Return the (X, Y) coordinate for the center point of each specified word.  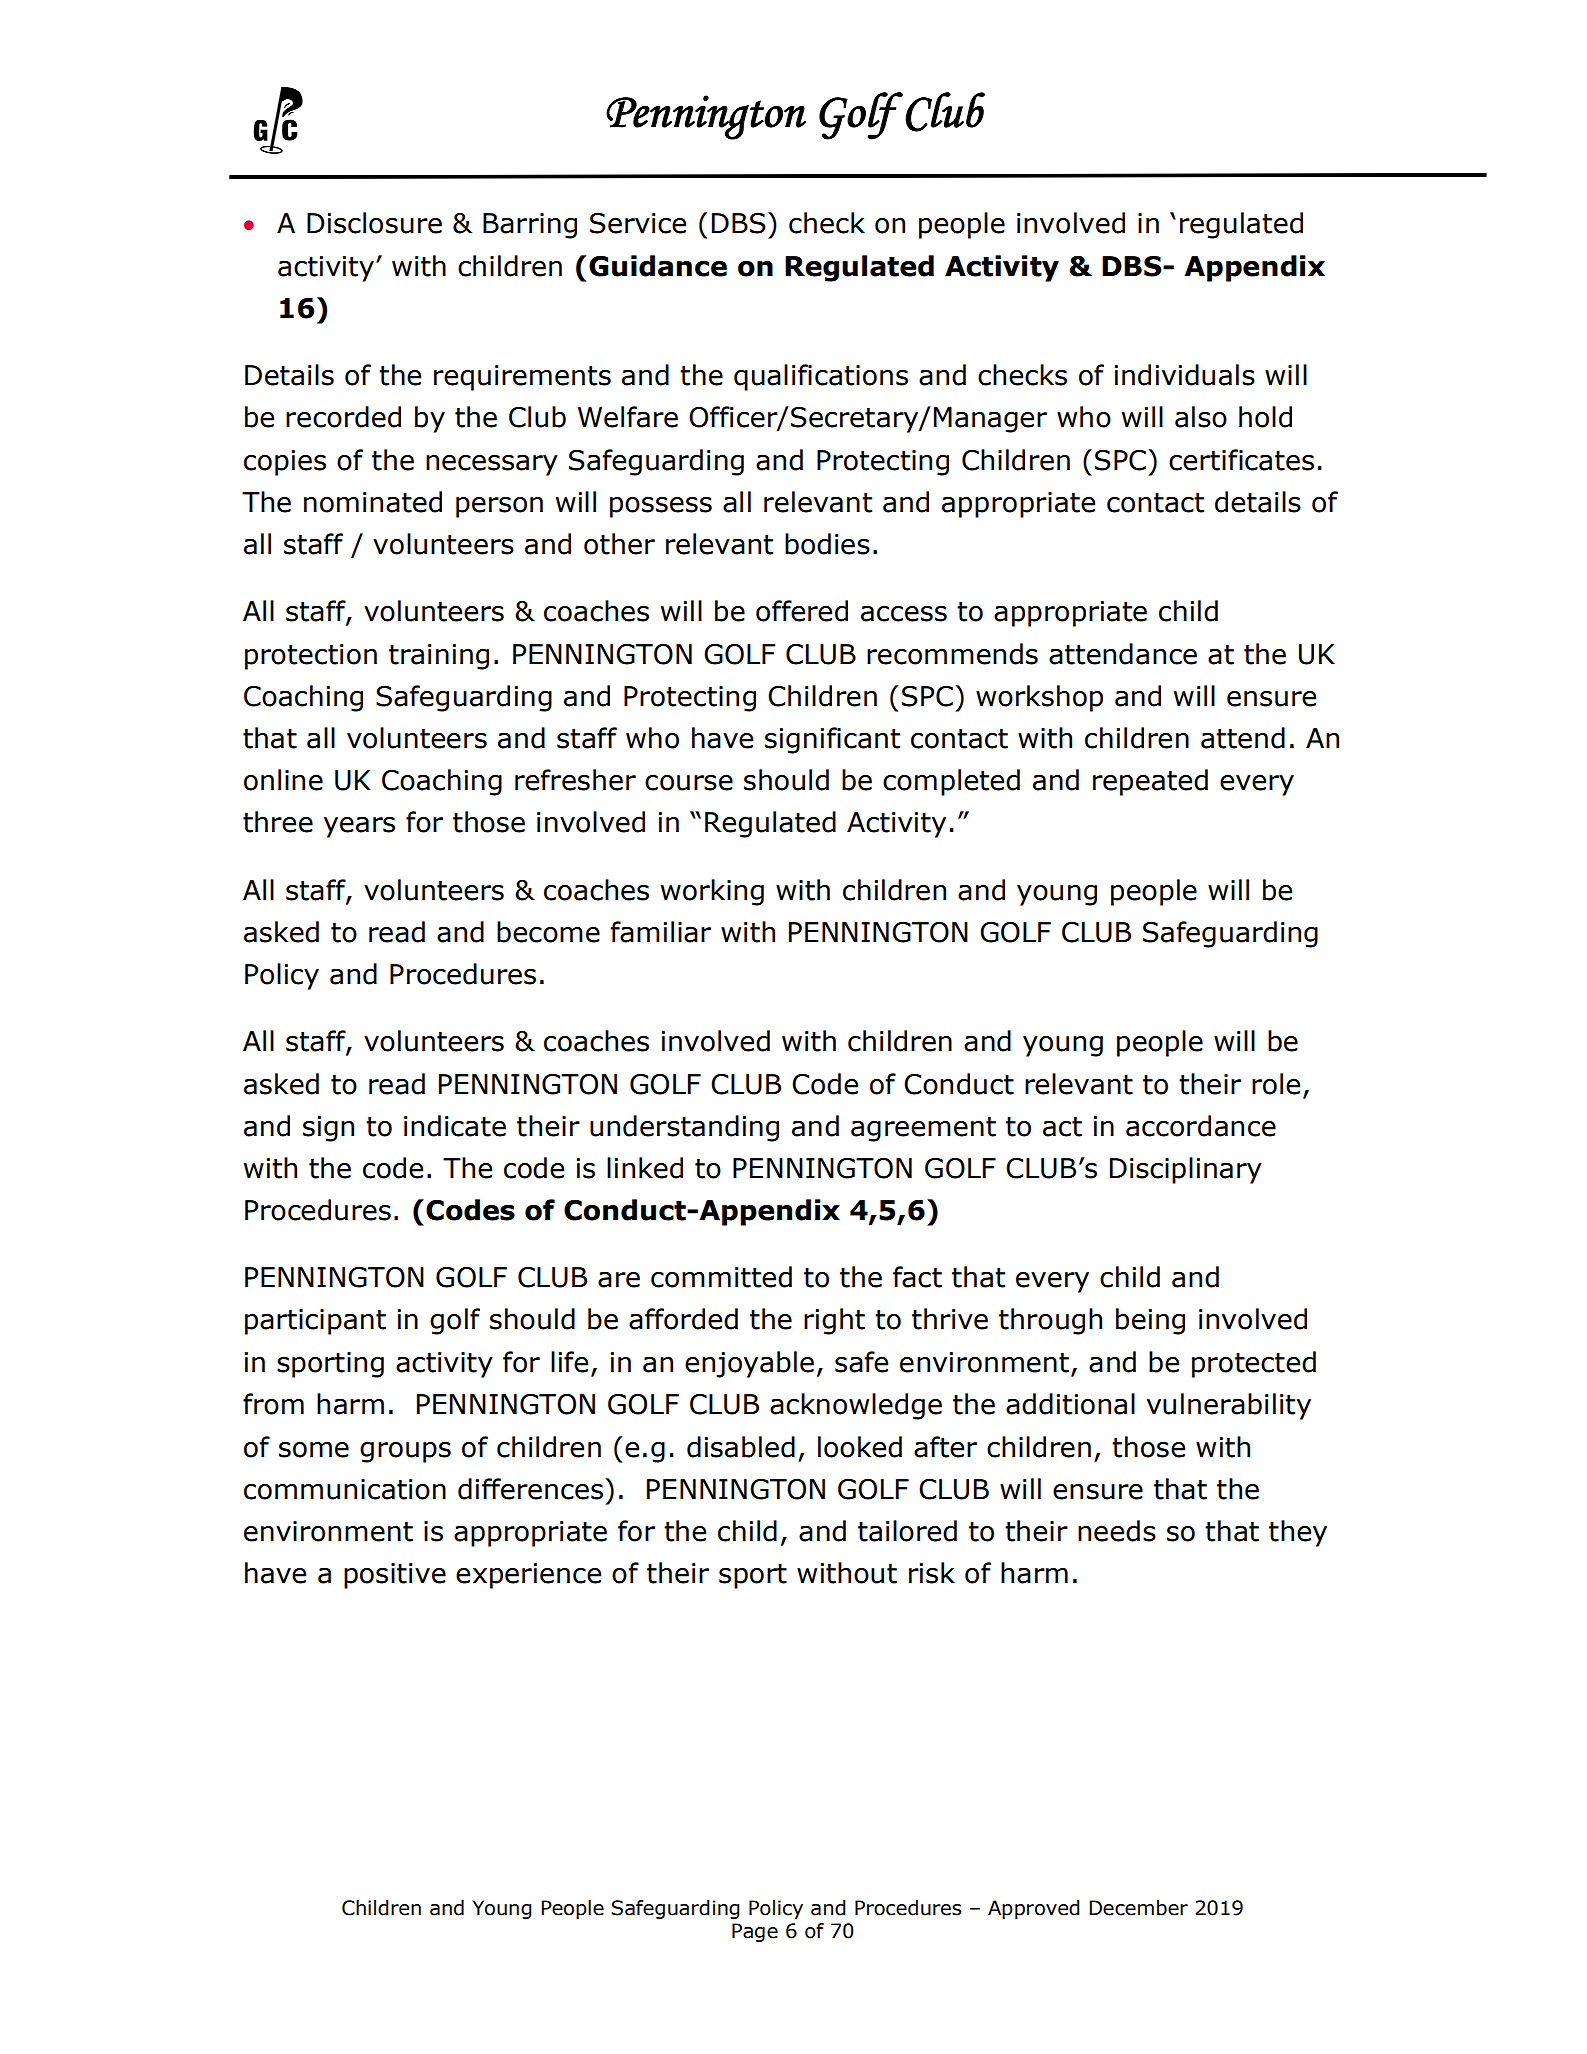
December (1138, 1908)
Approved (1034, 1909)
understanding (684, 1128)
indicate (455, 1126)
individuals (1185, 375)
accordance (1201, 1126)
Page (755, 1932)
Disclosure (374, 223)
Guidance (658, 266)
